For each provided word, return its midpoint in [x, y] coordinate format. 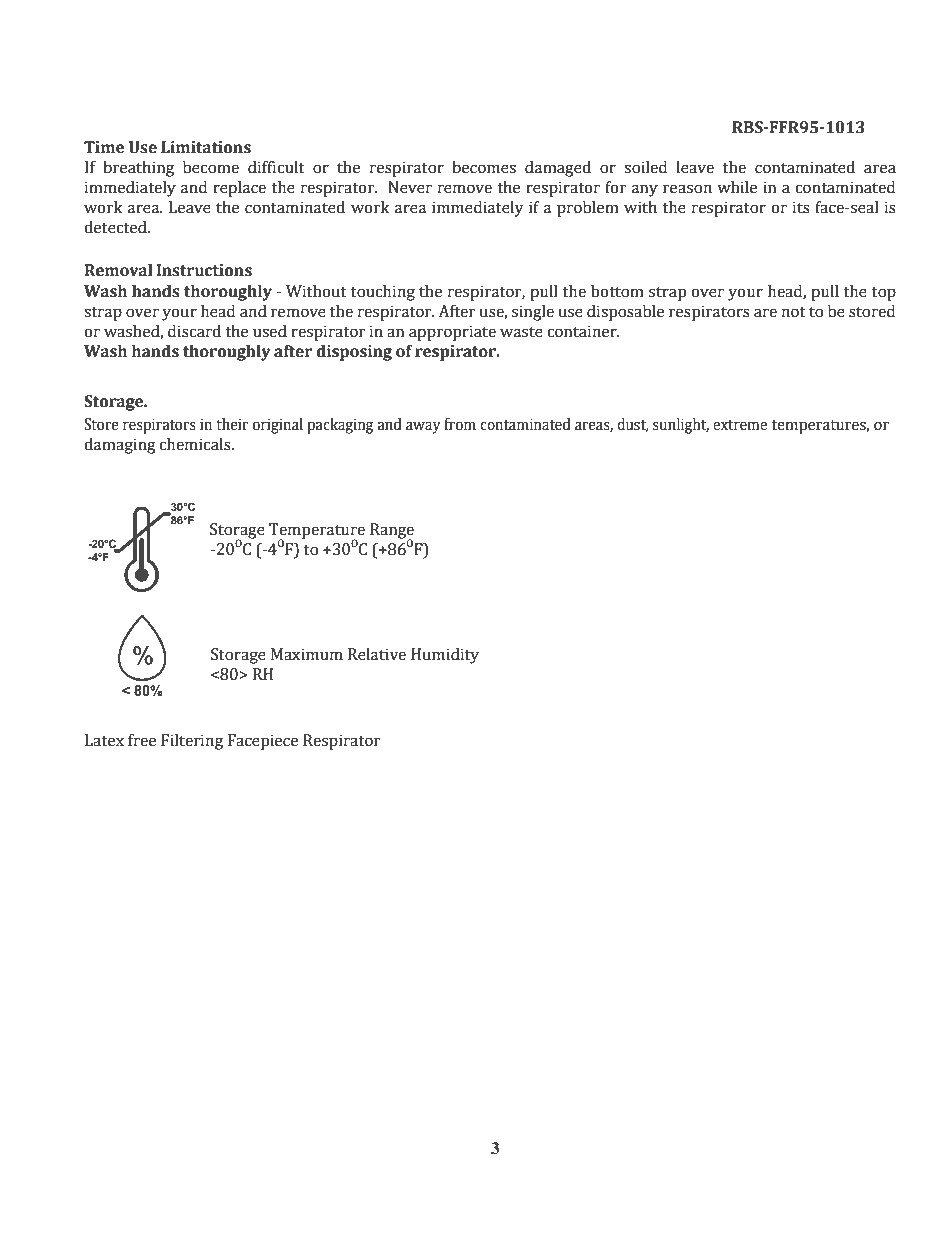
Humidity [445, 656]
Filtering [192, 742]
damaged [558, 169]
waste [521, 332]
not [794, 312]
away [423, 427]
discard [194, 331]
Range [392, 532]
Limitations [206, 147]
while [737, 187]
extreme [740, 425]
